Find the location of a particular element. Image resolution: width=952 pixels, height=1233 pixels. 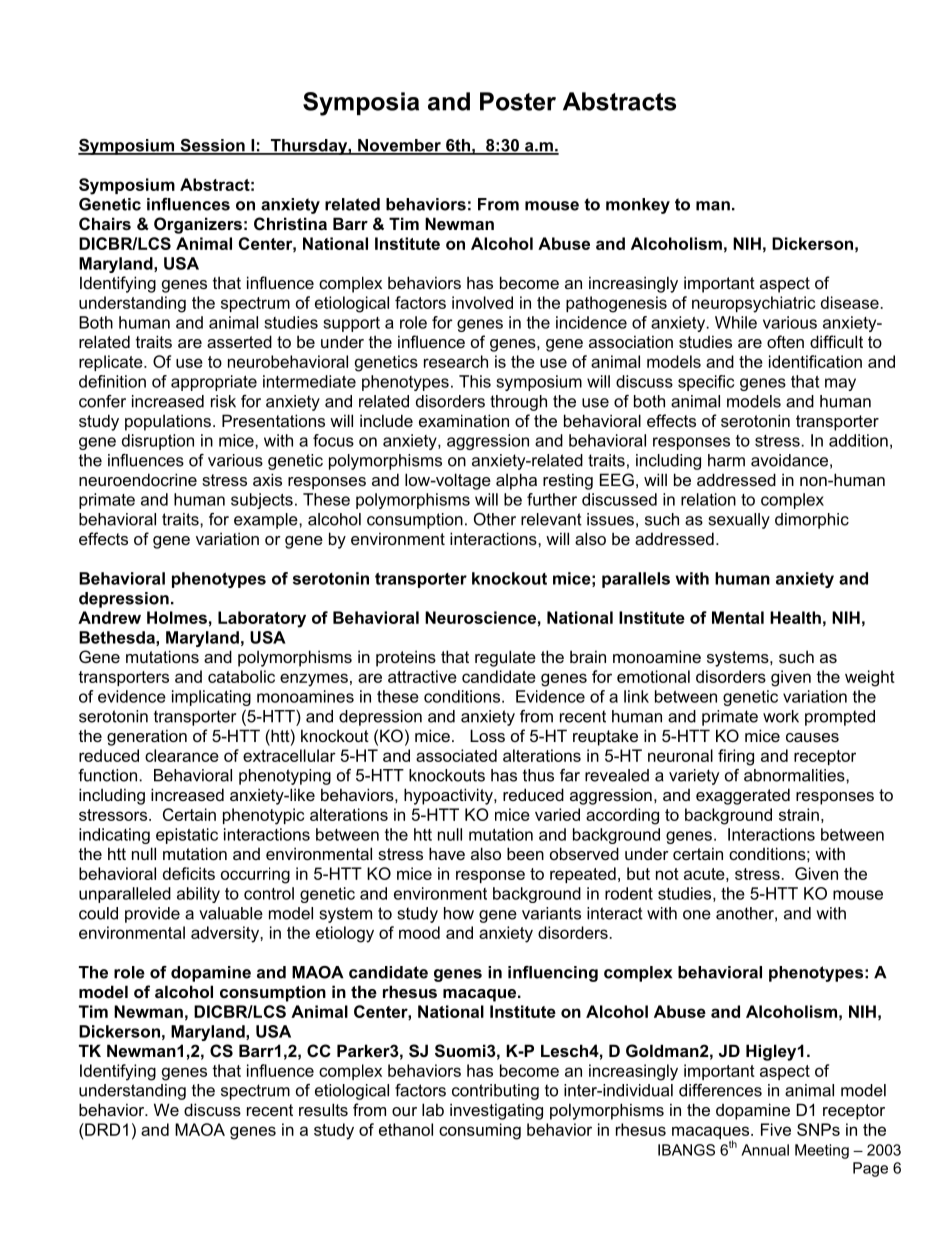

example is located at coordinates (267, 521).
